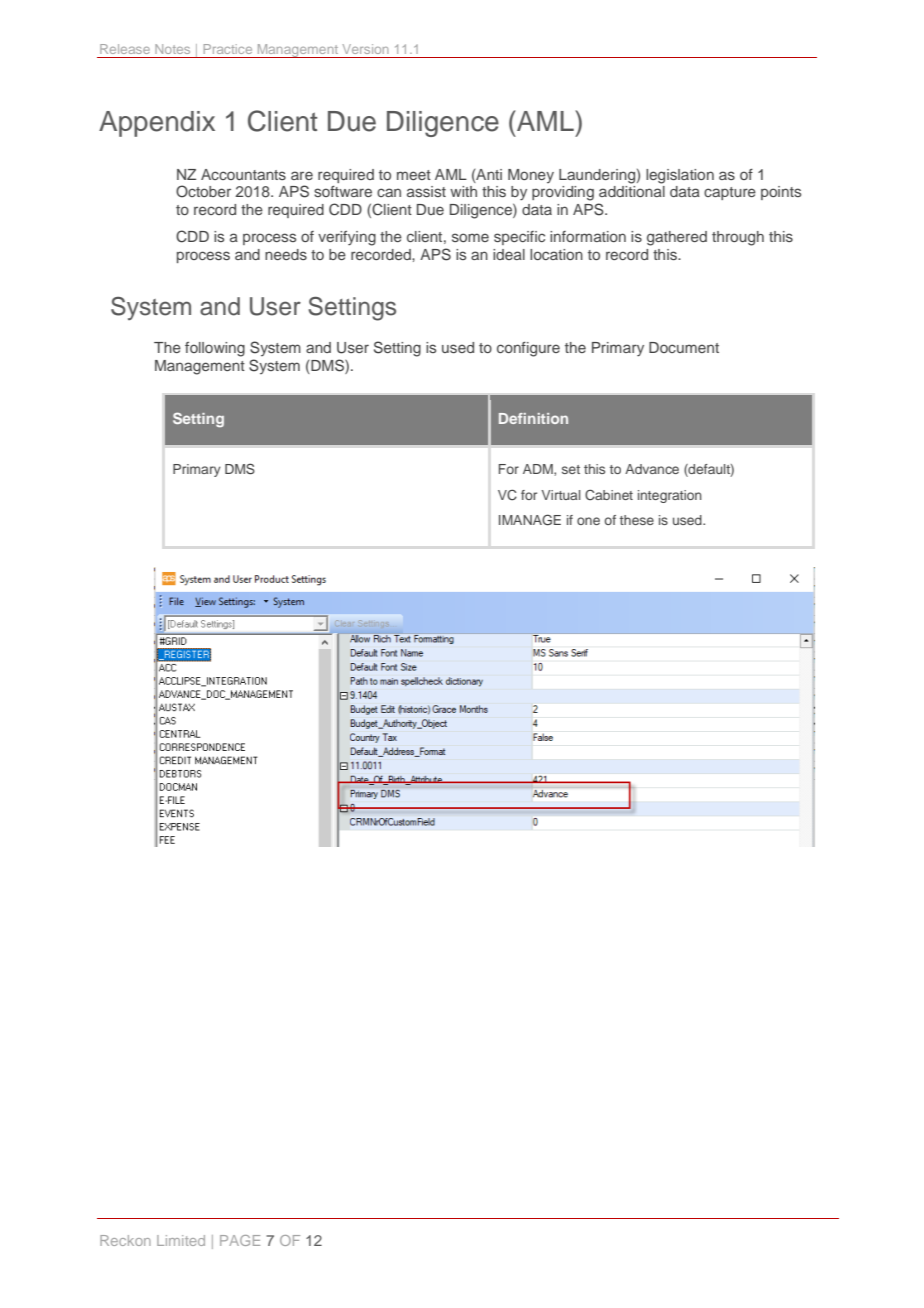 This screenshot has height=1308, width=924. Describe the element at coordinates (365, 49) in the screenshot. I see `Version` at that location.
